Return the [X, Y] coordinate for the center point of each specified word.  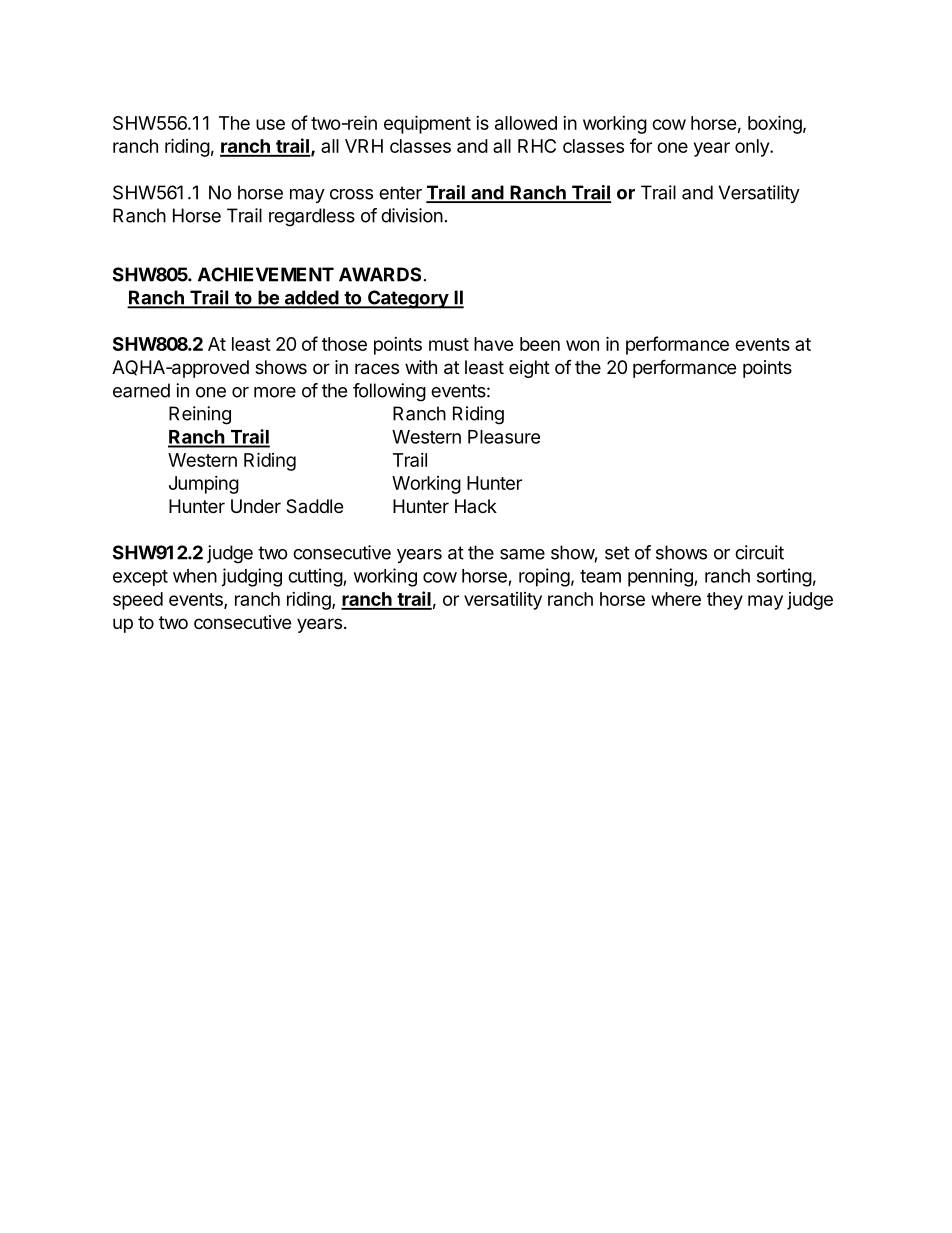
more [275, 392]
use [270, 124]
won [582, 345]
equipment [427, 124]
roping [544, 577]
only [753, 148]
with [421, 367]
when [195, 576]
